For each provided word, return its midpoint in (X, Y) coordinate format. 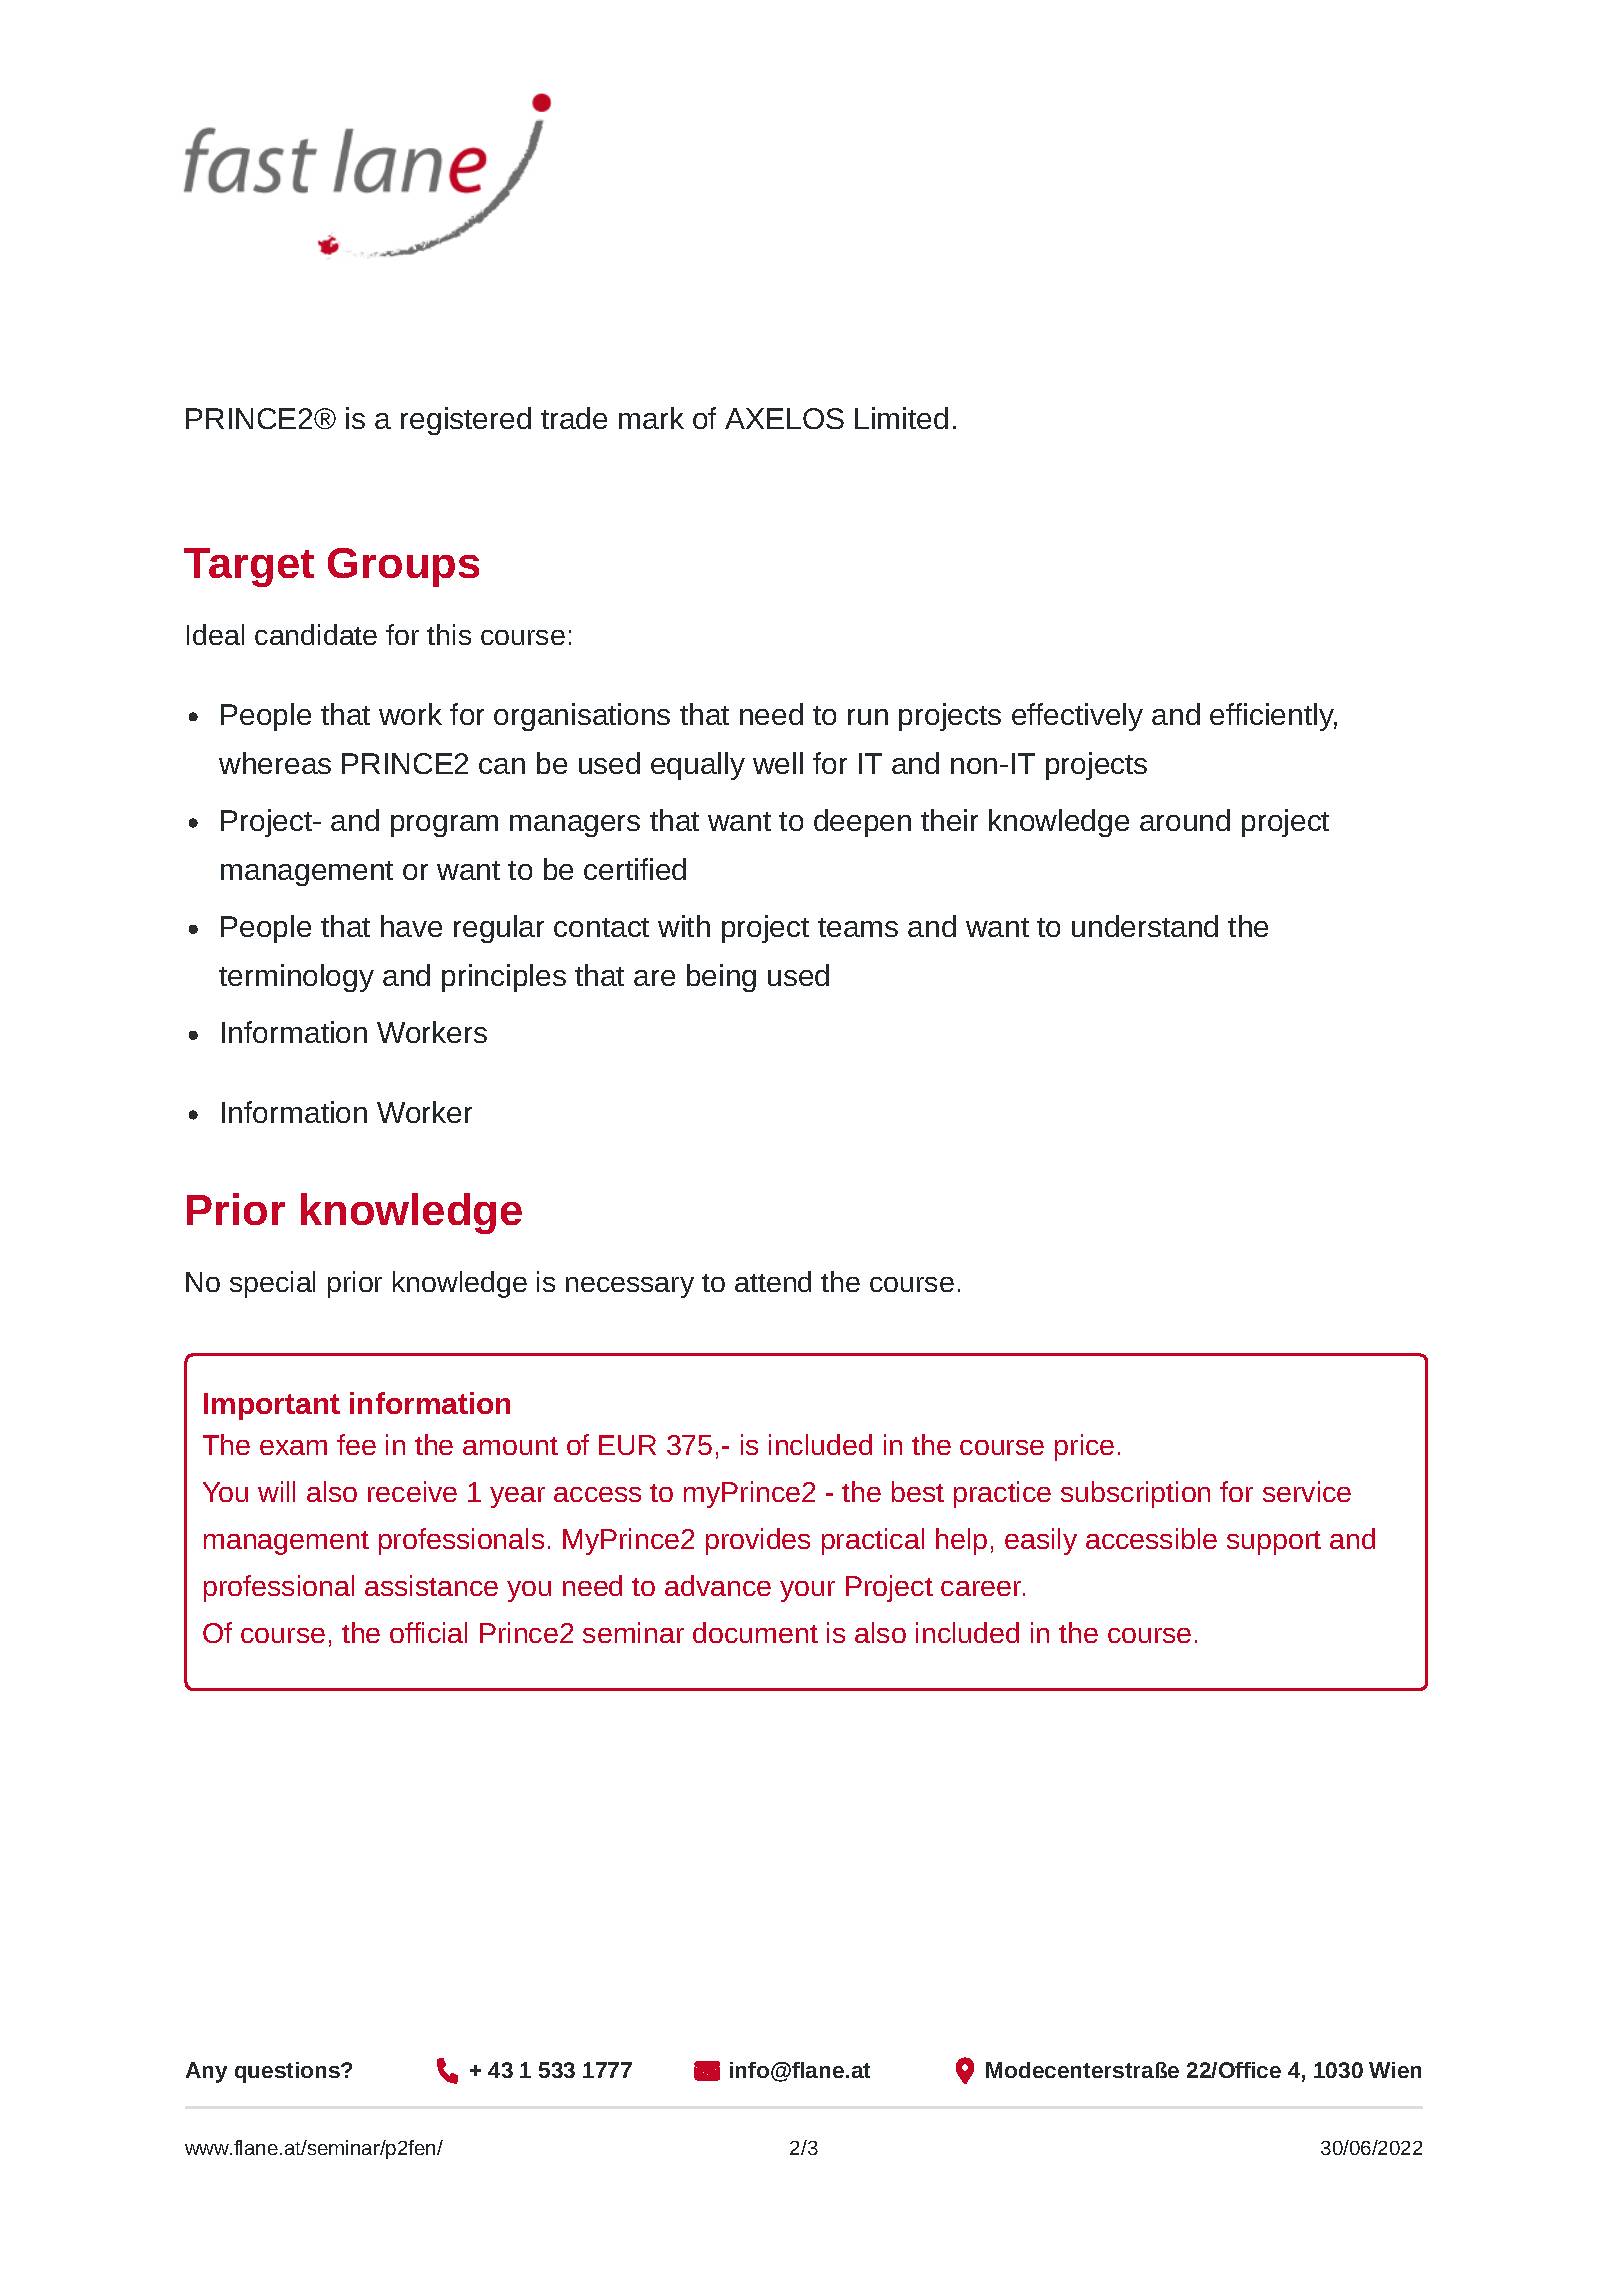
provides (758, 1541)
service (1307, 1491)
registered (466, 421)
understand (1145, 926)
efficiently (1273, 717)
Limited (901, 418)
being (721, 978)
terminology (296, 978)
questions (288, 2072)
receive (412, 1491)
